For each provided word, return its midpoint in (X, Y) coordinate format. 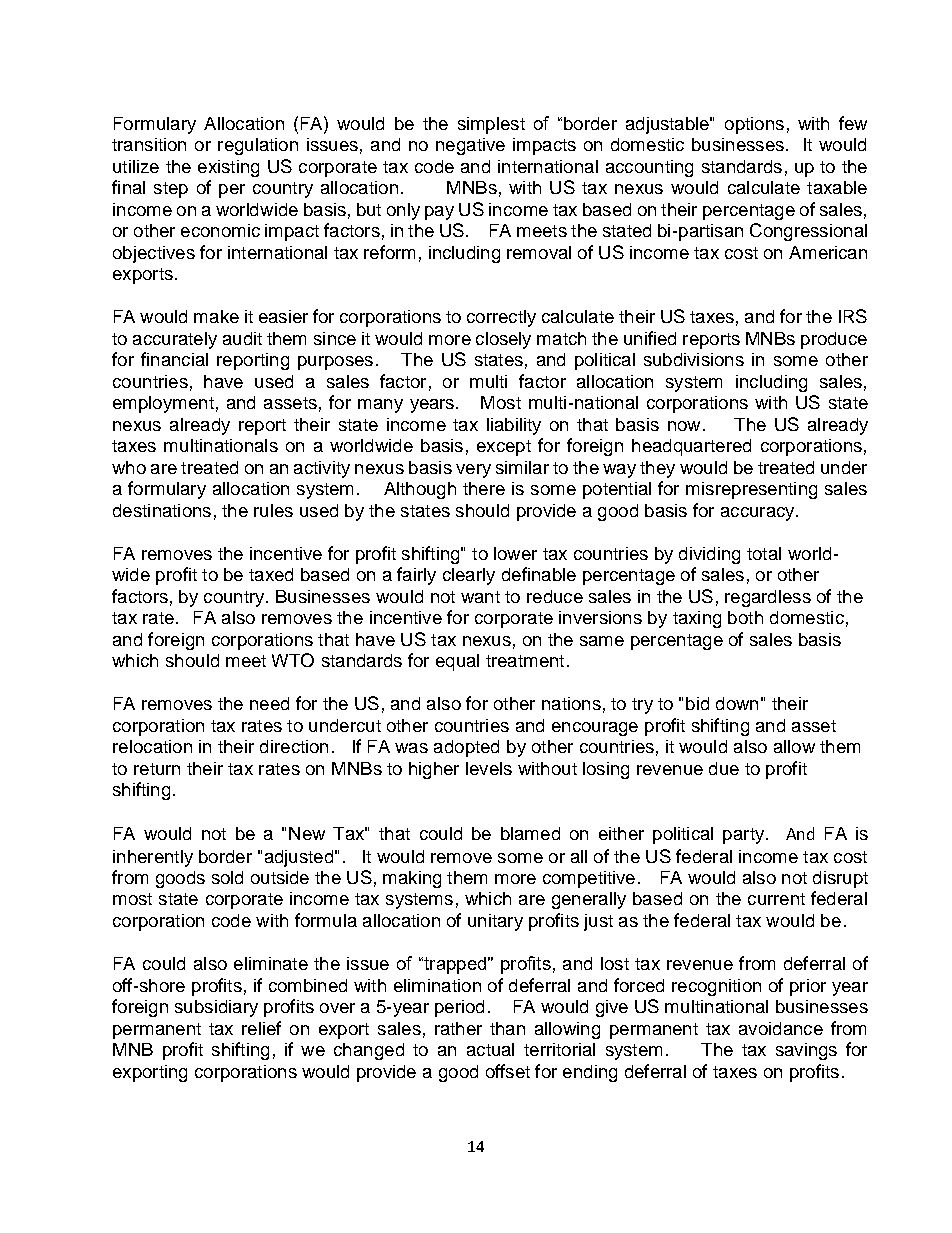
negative (470, 146)
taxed (271, 574)
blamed (530, 833)
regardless (768, 598)
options (754, 125)
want (480, 597)
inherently (153, 858)
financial (174, 359)
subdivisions (694, 359)
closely (503, 340)
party (743, 836)
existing (228, 168)
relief (261, 1028)
